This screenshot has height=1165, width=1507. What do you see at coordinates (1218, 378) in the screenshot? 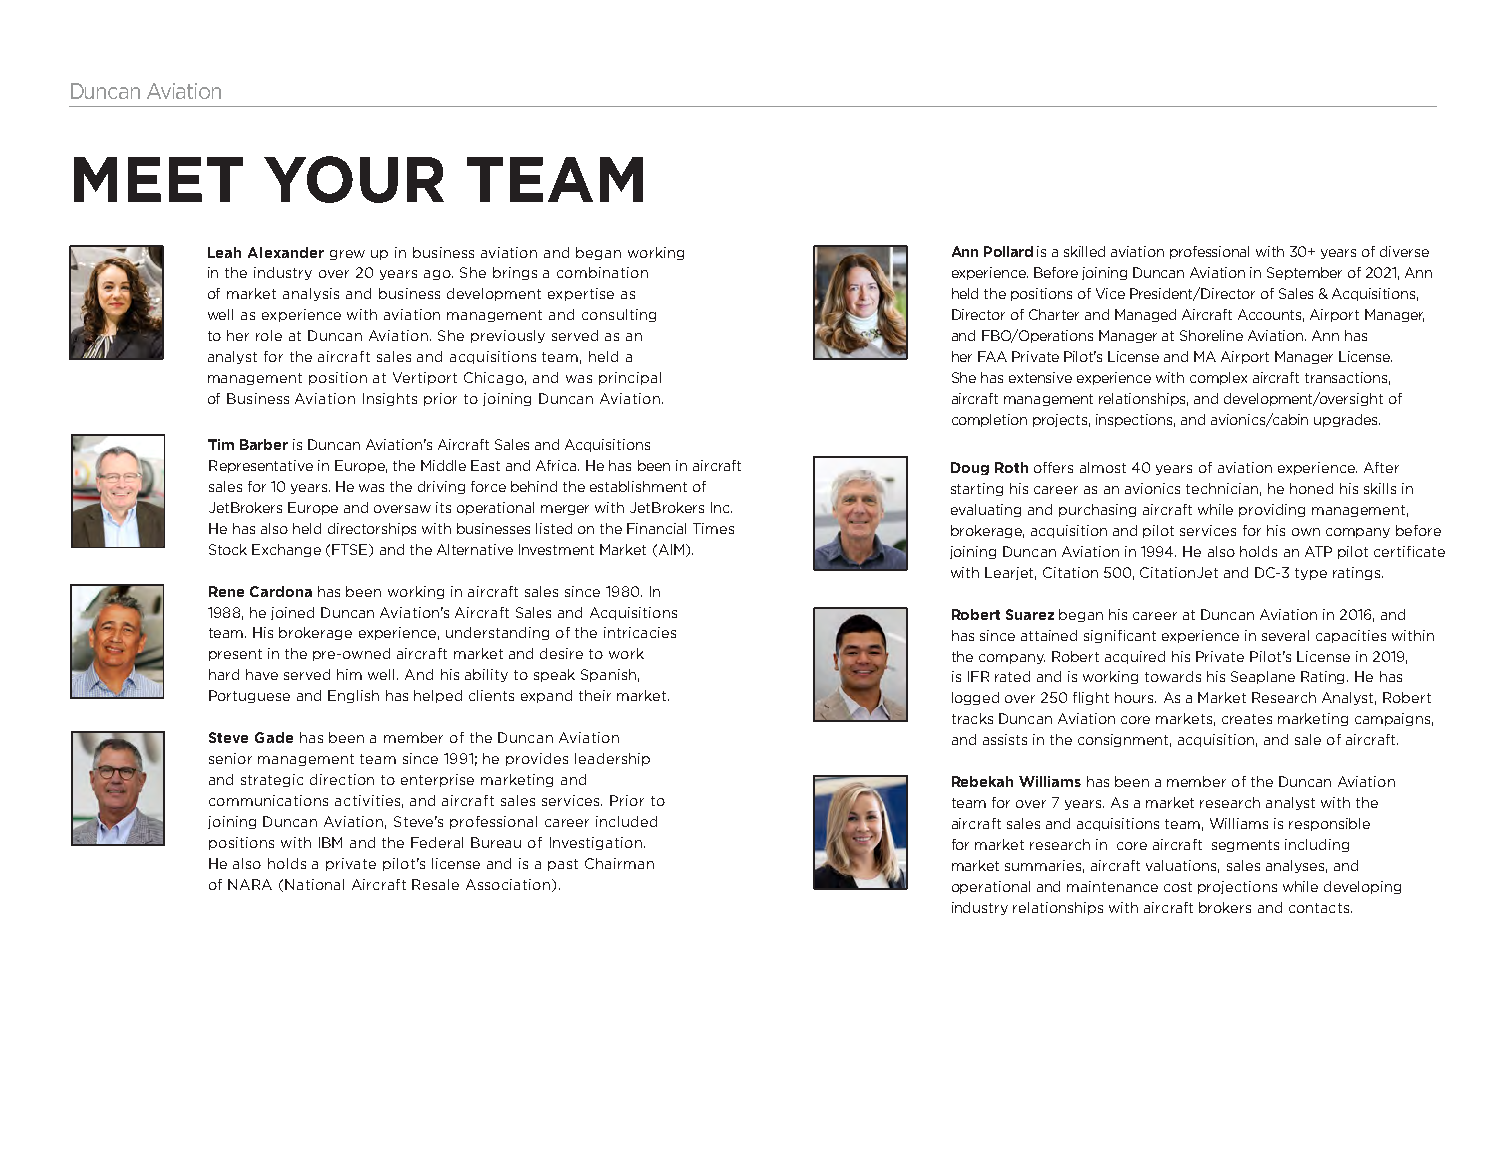
I see `complex` at bounding box center [1218, 378].
